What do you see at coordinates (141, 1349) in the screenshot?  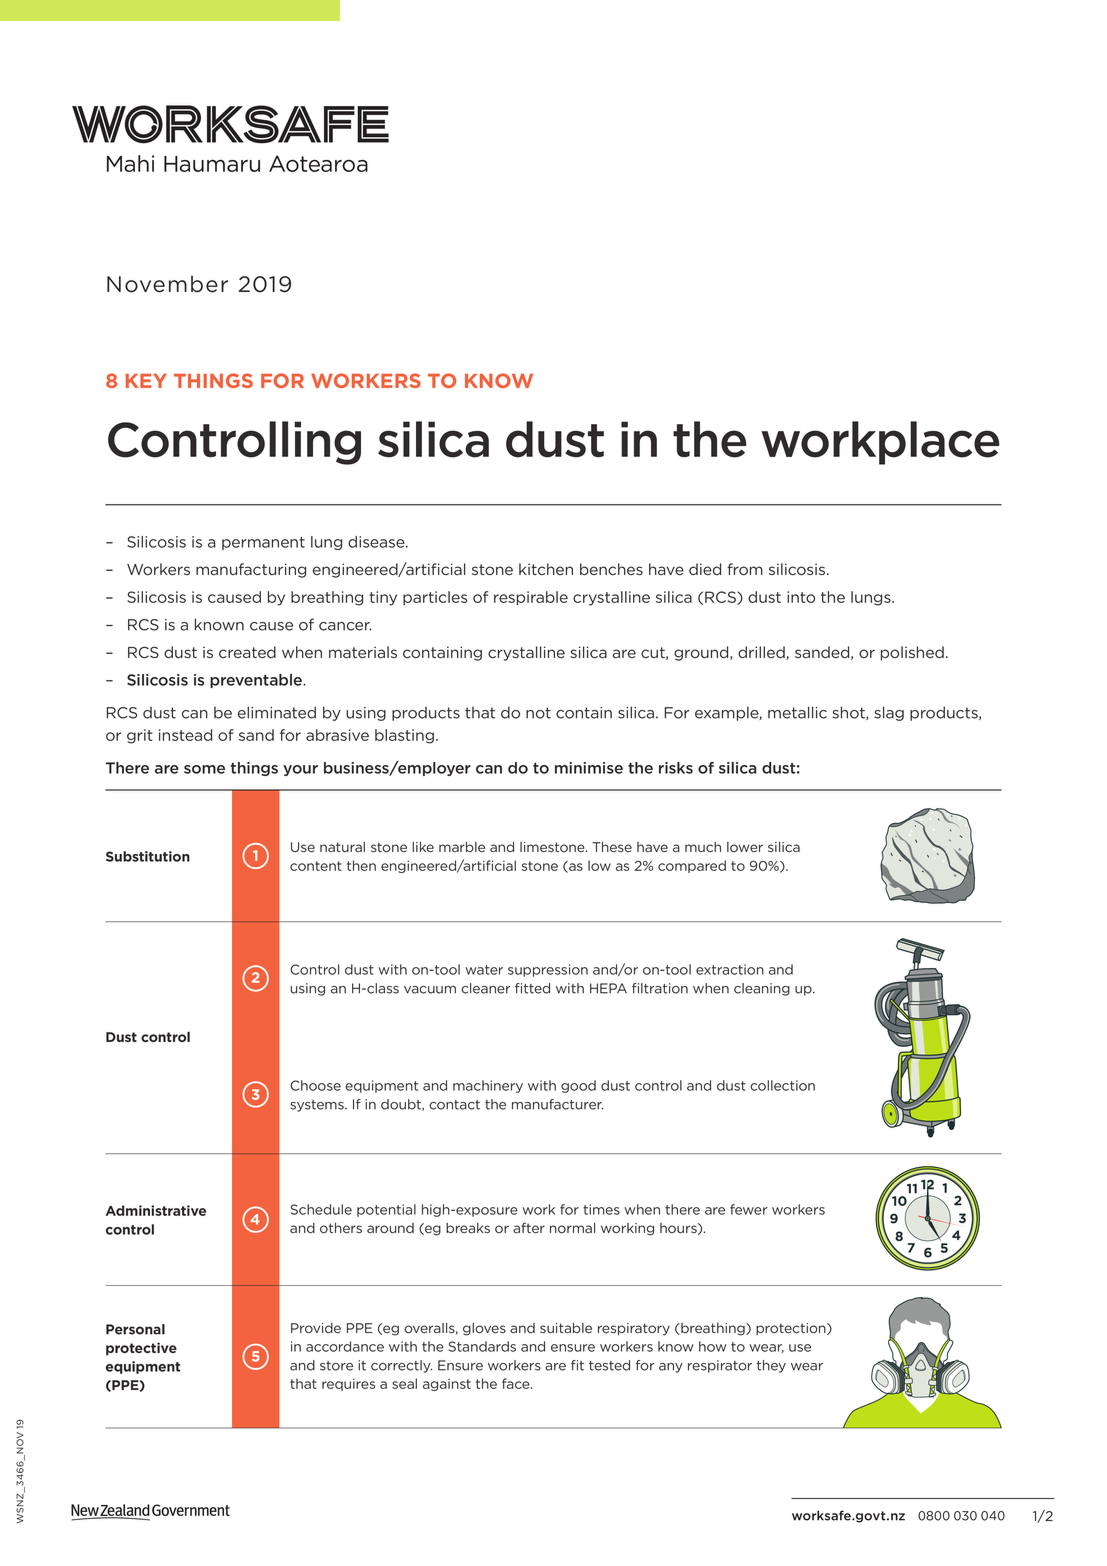 I see `protective` at bounding box center [141, 1349].
